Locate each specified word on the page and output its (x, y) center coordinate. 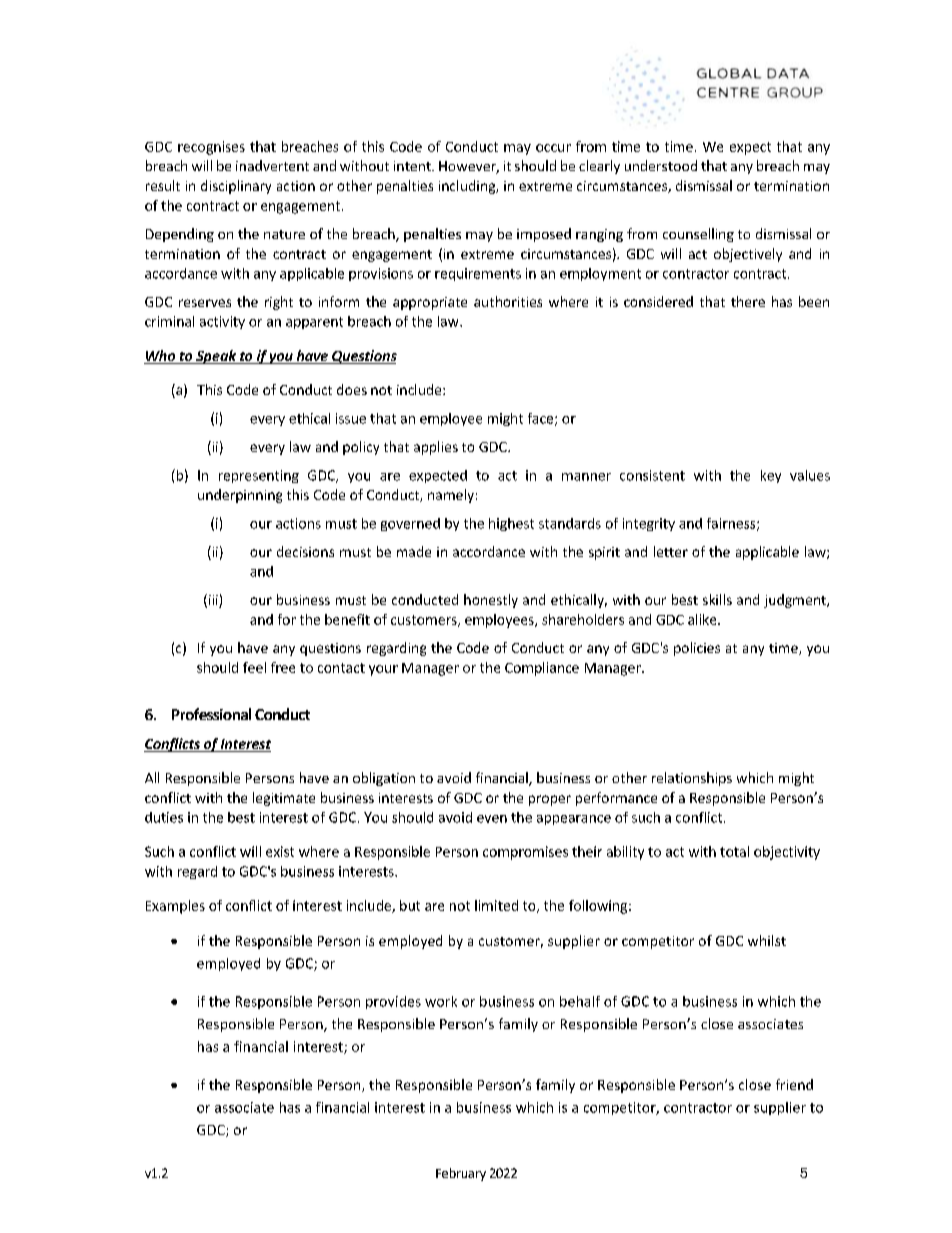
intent (413, 166)
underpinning (240, 496)
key (771, 476)
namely (451, 496)
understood (661, 165)
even (492, 819)
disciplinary (236, 187)
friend (794, 1084)
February (461, 1174)
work (441, 1001)
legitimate (284, 799)
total (734, 851)
